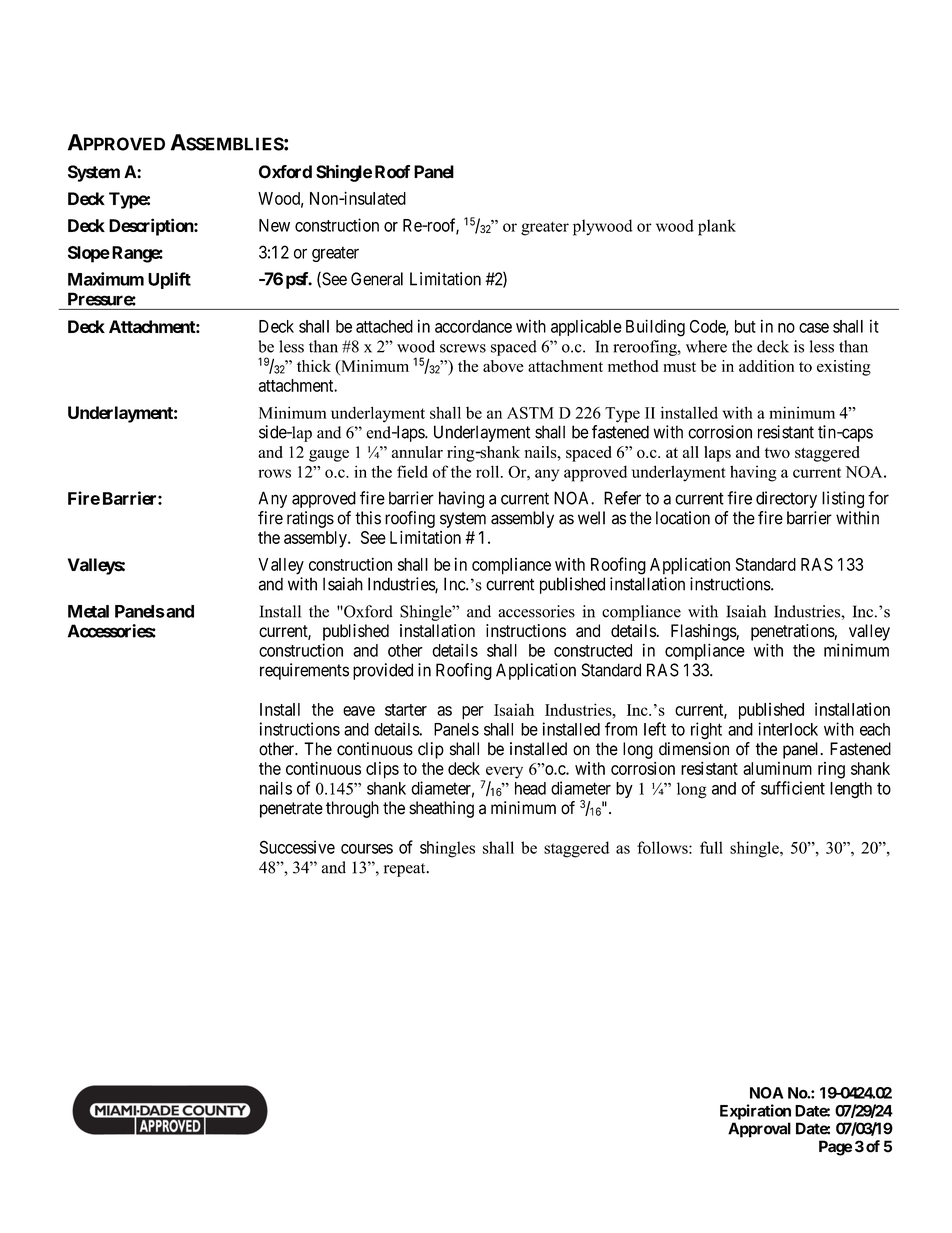  I want to click on two, so click(777, 453).
